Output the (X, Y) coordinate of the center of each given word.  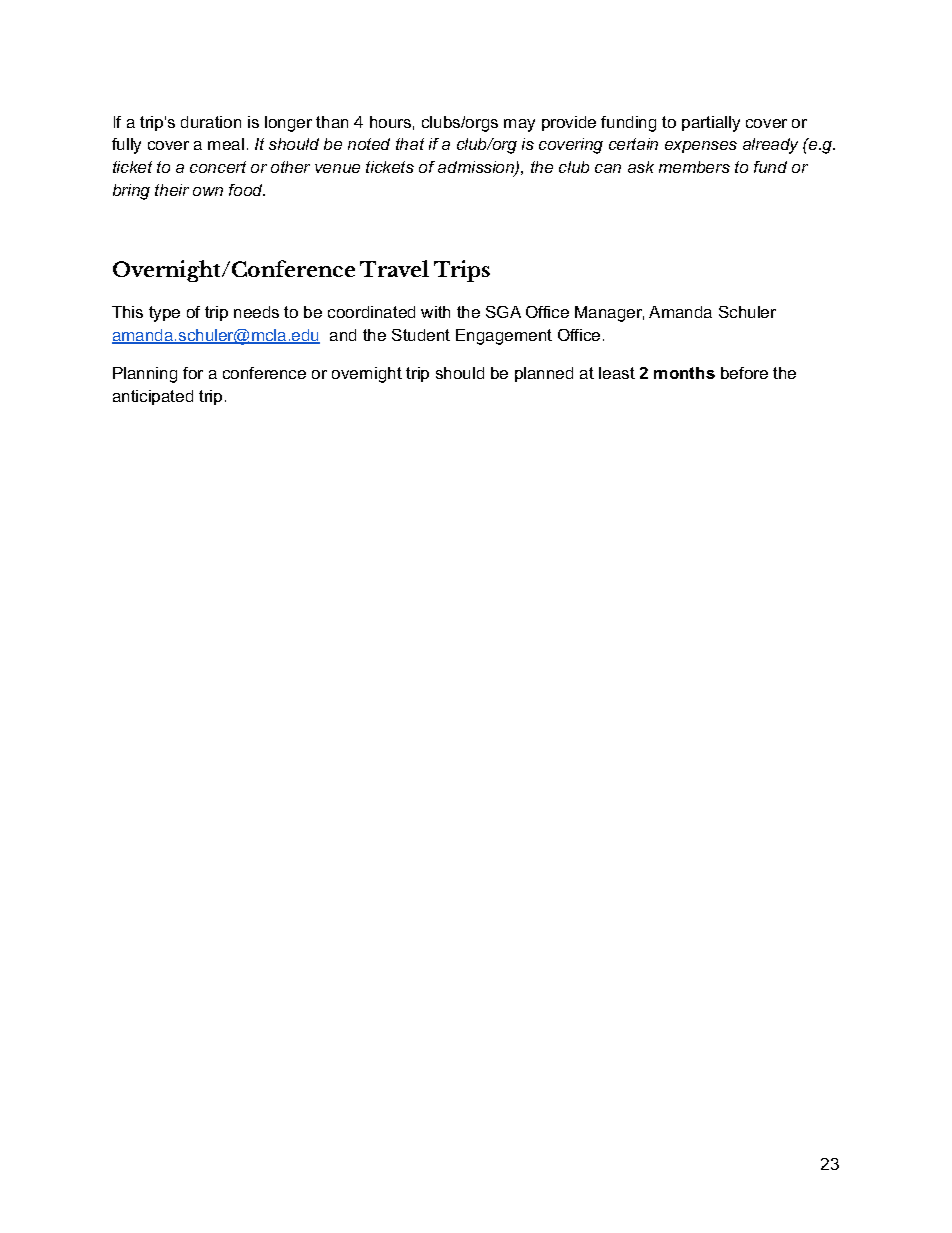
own (208, 191)
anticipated (153, 397)
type (164, 314)
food (247, 190)
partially (711, 124)
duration (211, 122)
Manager (609, 314)
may (519, 125)
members (694, 167)
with (435, 312)
